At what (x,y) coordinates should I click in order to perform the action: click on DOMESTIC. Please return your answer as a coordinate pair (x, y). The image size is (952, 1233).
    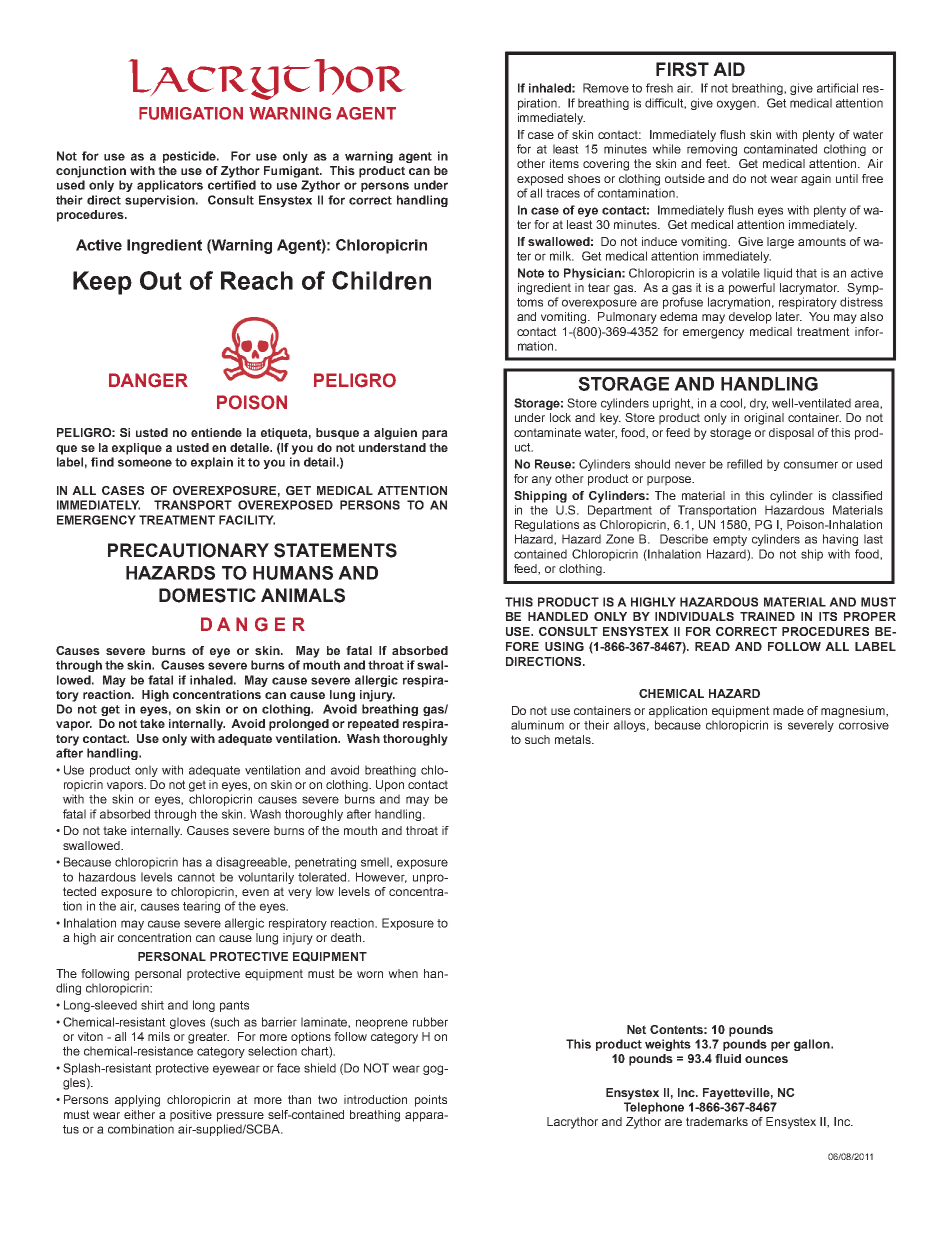
    Looking at the image, I should click on (207, 595).
